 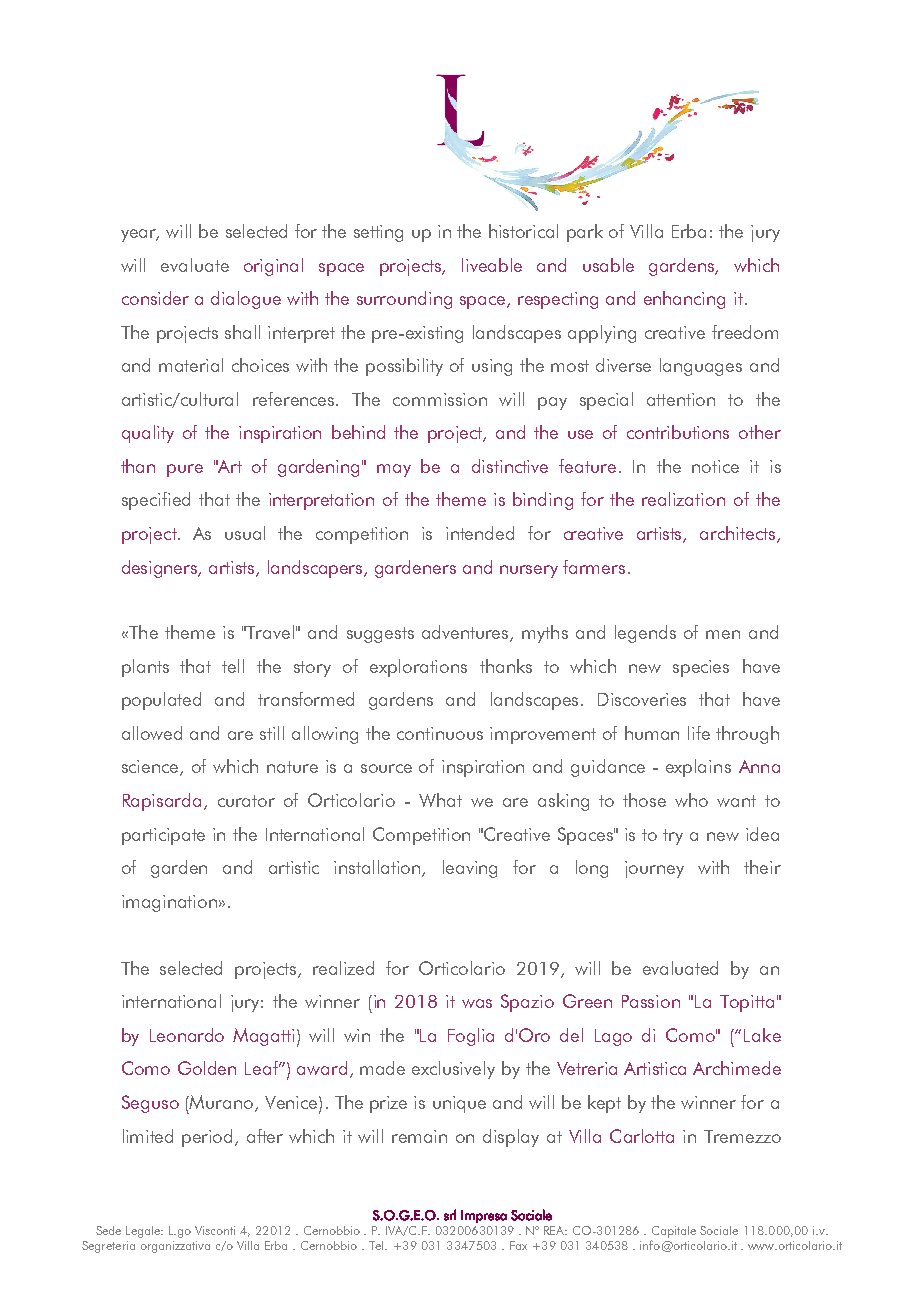 I want to click on Passion, so click(x=651, y=1001).
